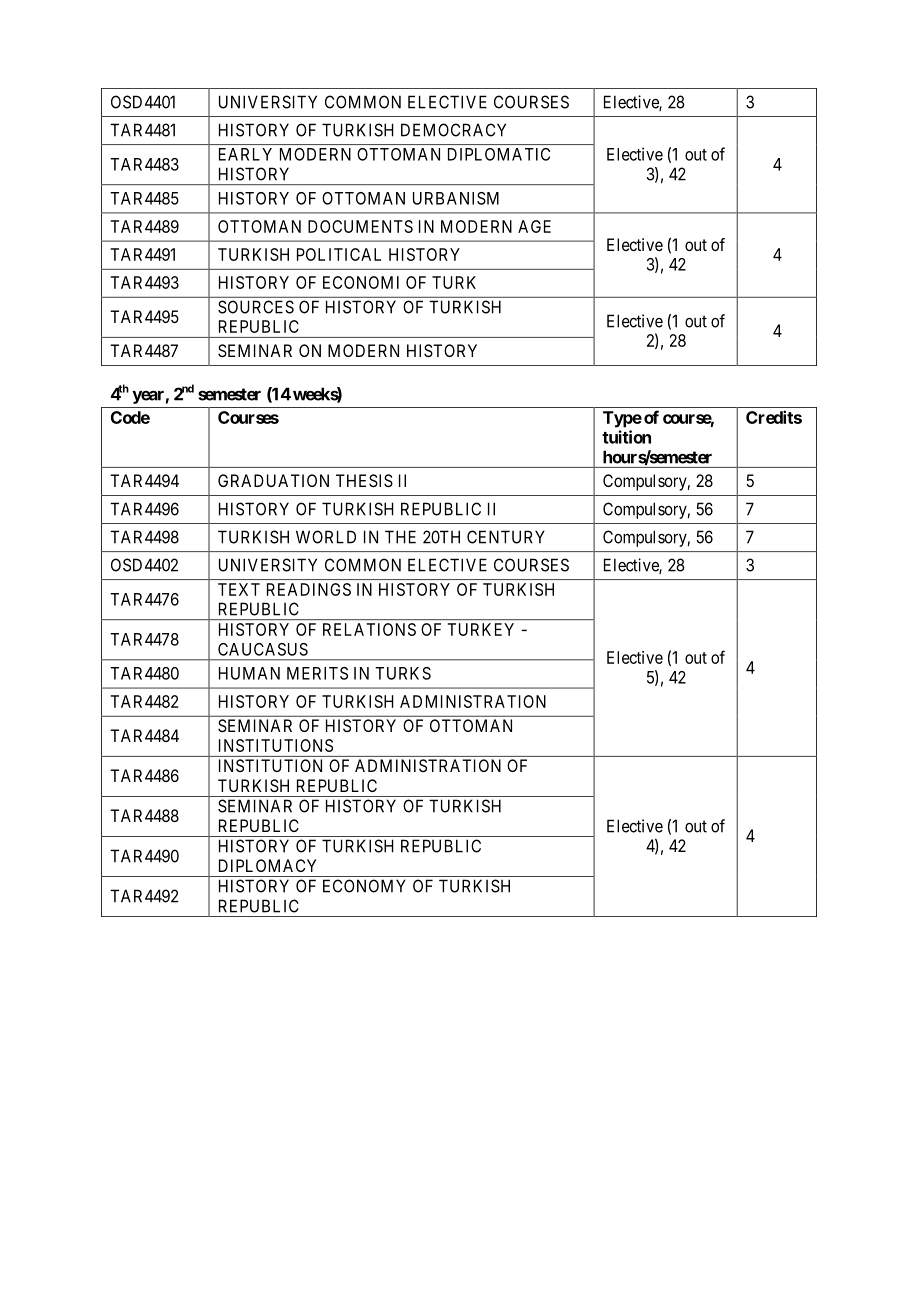 This screenshot has width=924, height=1308. I want to click on DIPLOMACY, so click(267, 865).
